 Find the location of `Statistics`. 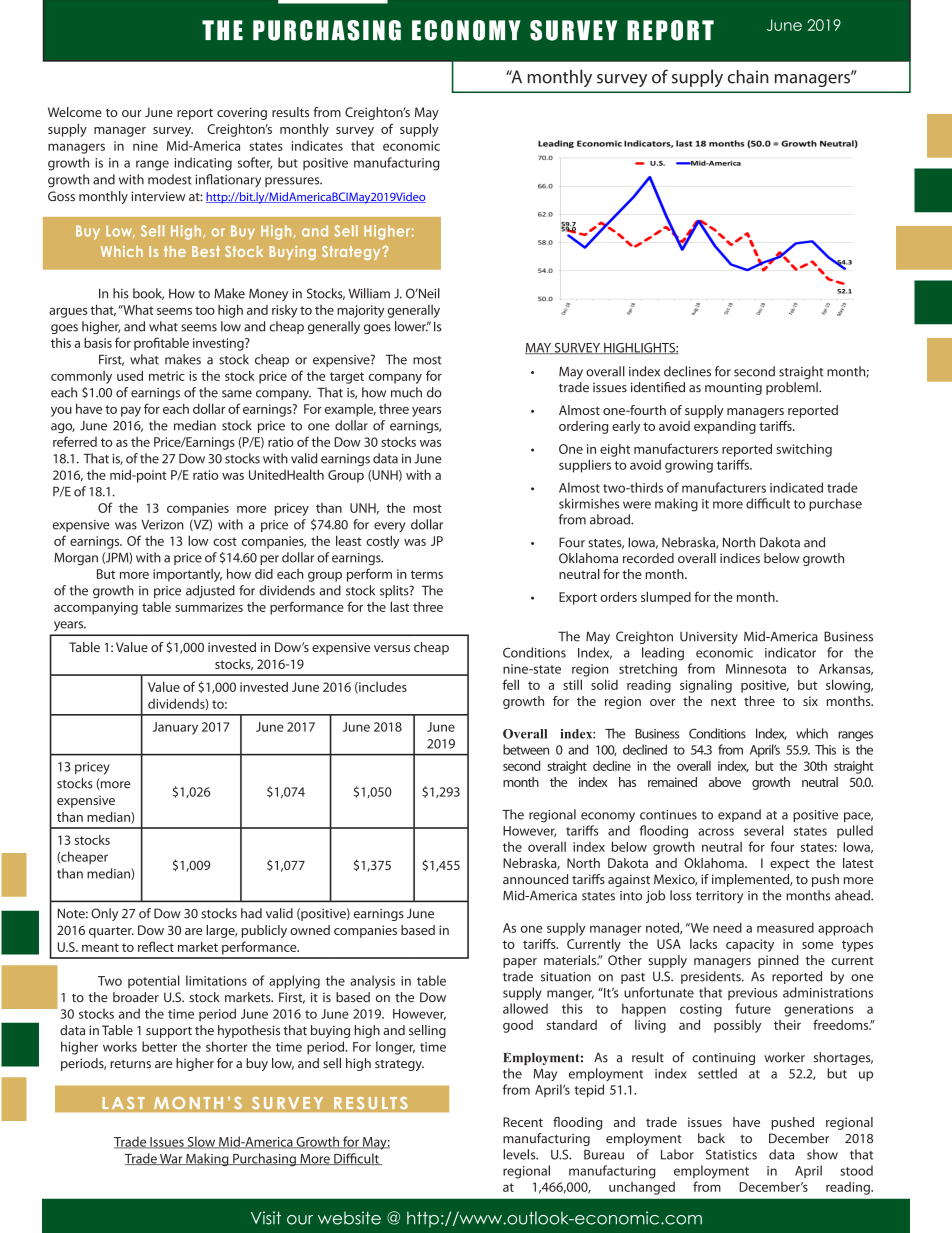

Statistics is located at coordinates (731, 1154).
